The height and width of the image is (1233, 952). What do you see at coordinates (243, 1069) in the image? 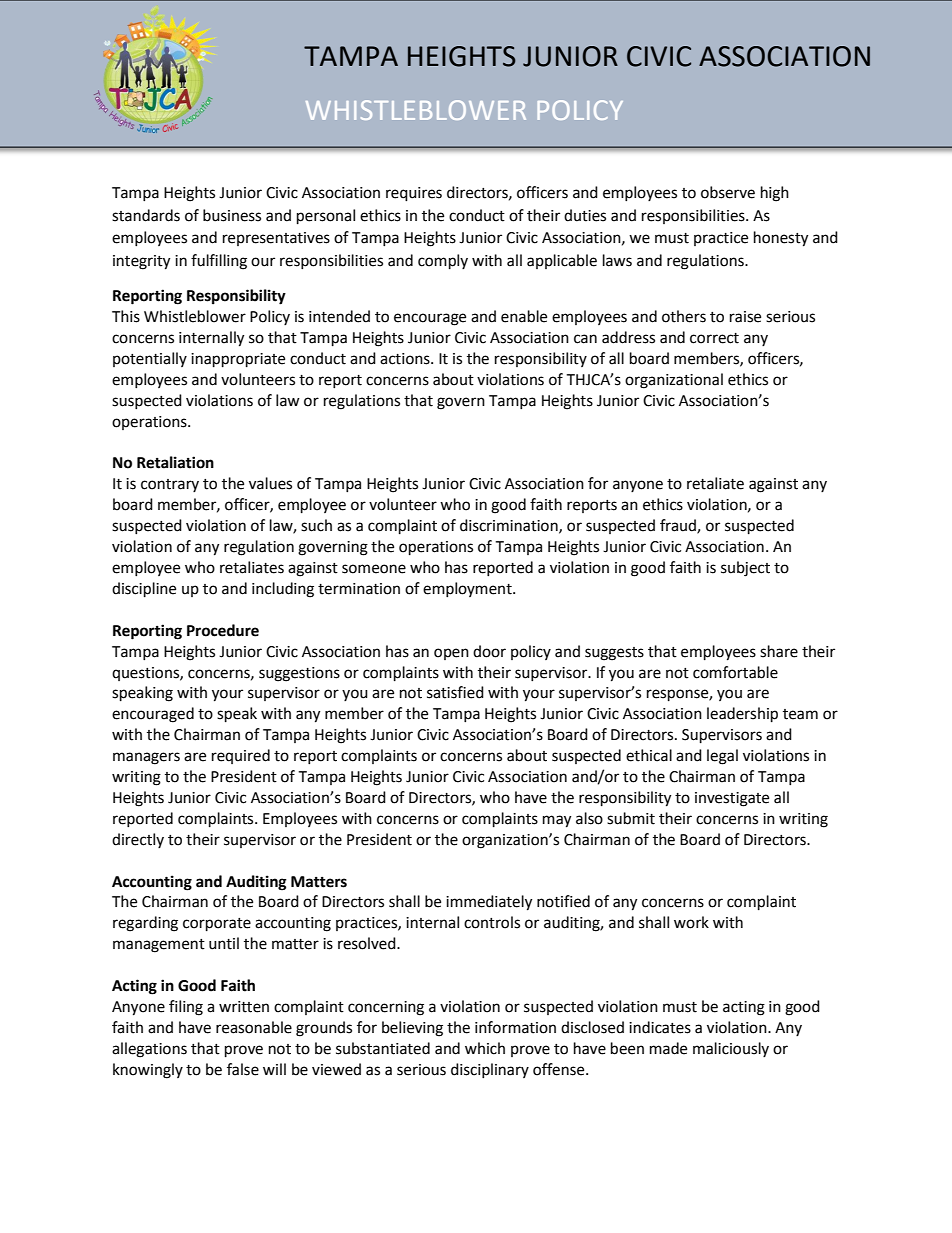
I see `false` at bounding box center [243, 1069].
